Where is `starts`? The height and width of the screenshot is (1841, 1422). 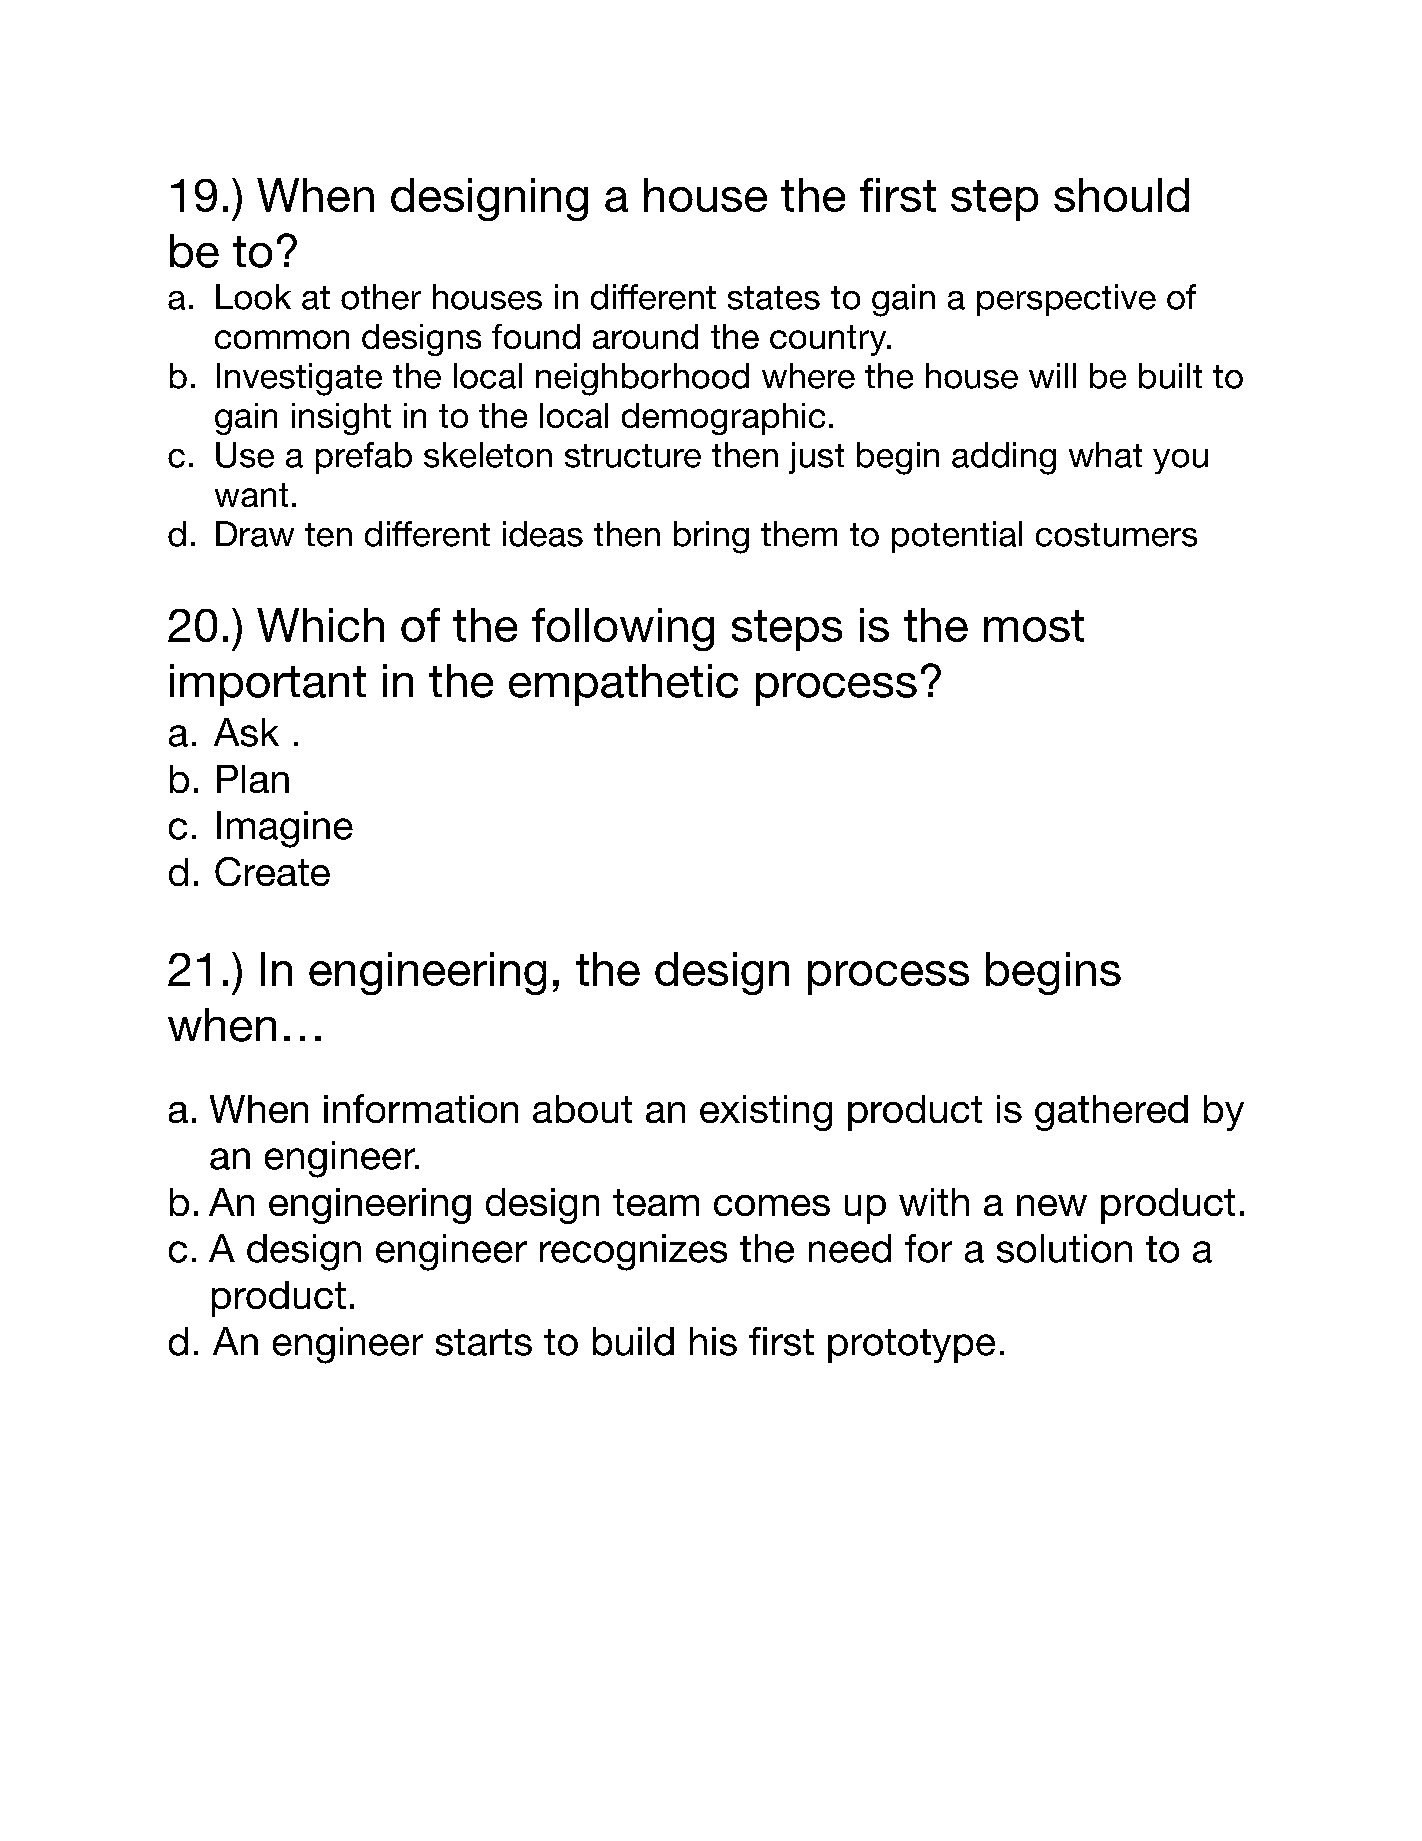
starts is located at coordinates (484, 1342).
